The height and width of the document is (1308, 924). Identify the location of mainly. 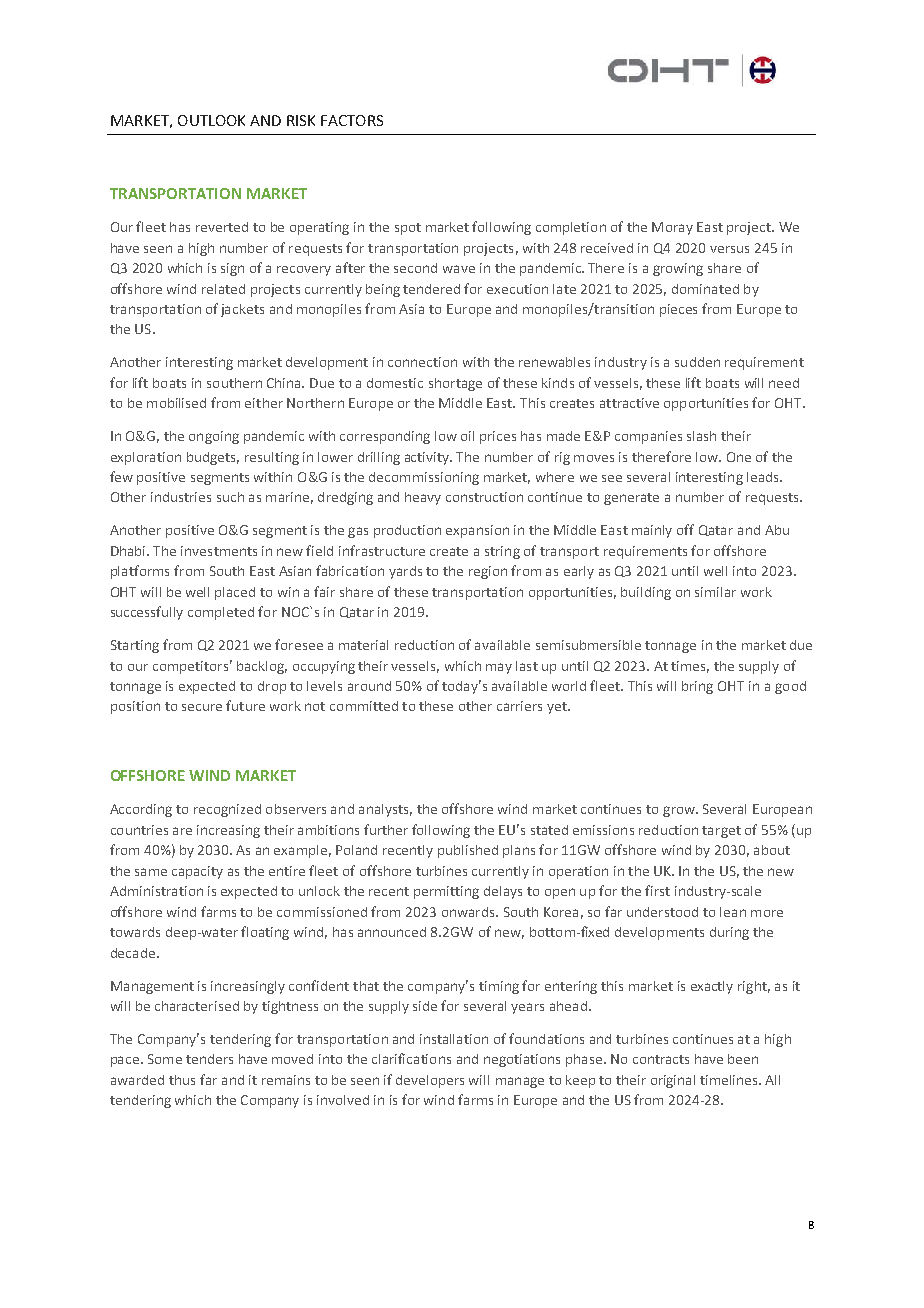
(652, 531).
